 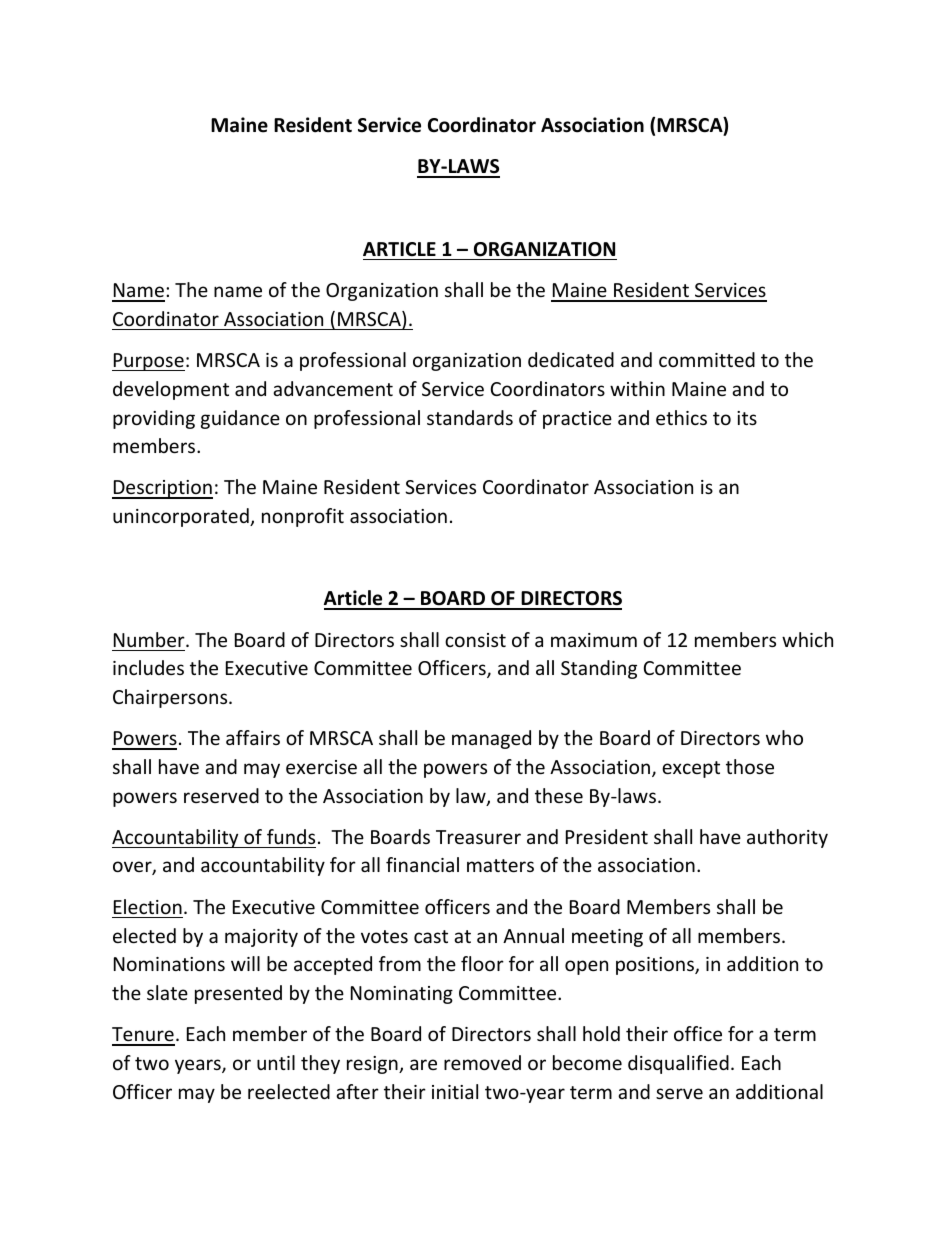 I want to click on who, so click(x=784, y=737).
